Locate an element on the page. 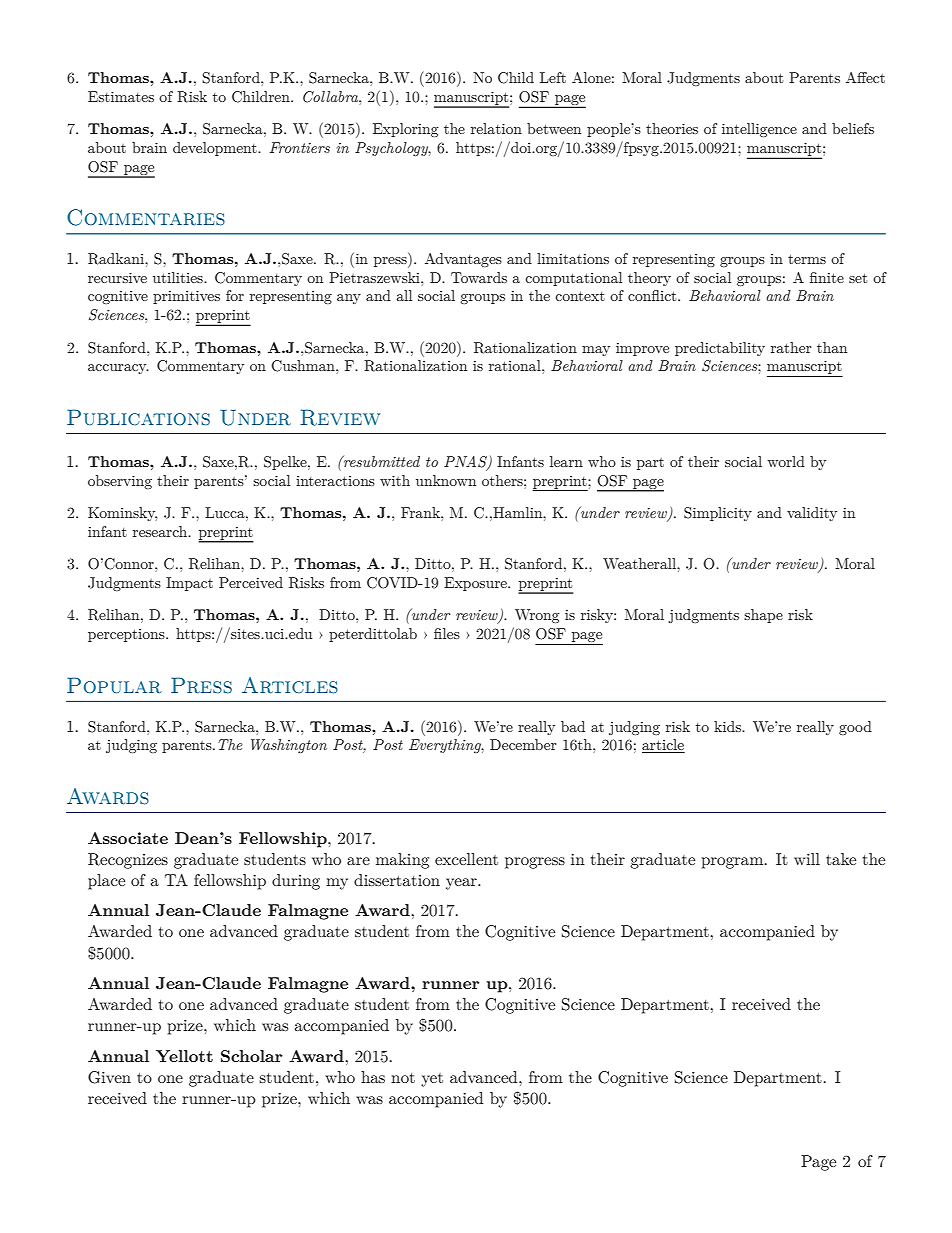 This page has width=952, height=1233. intelligence is located at coordinates (759, 130).
